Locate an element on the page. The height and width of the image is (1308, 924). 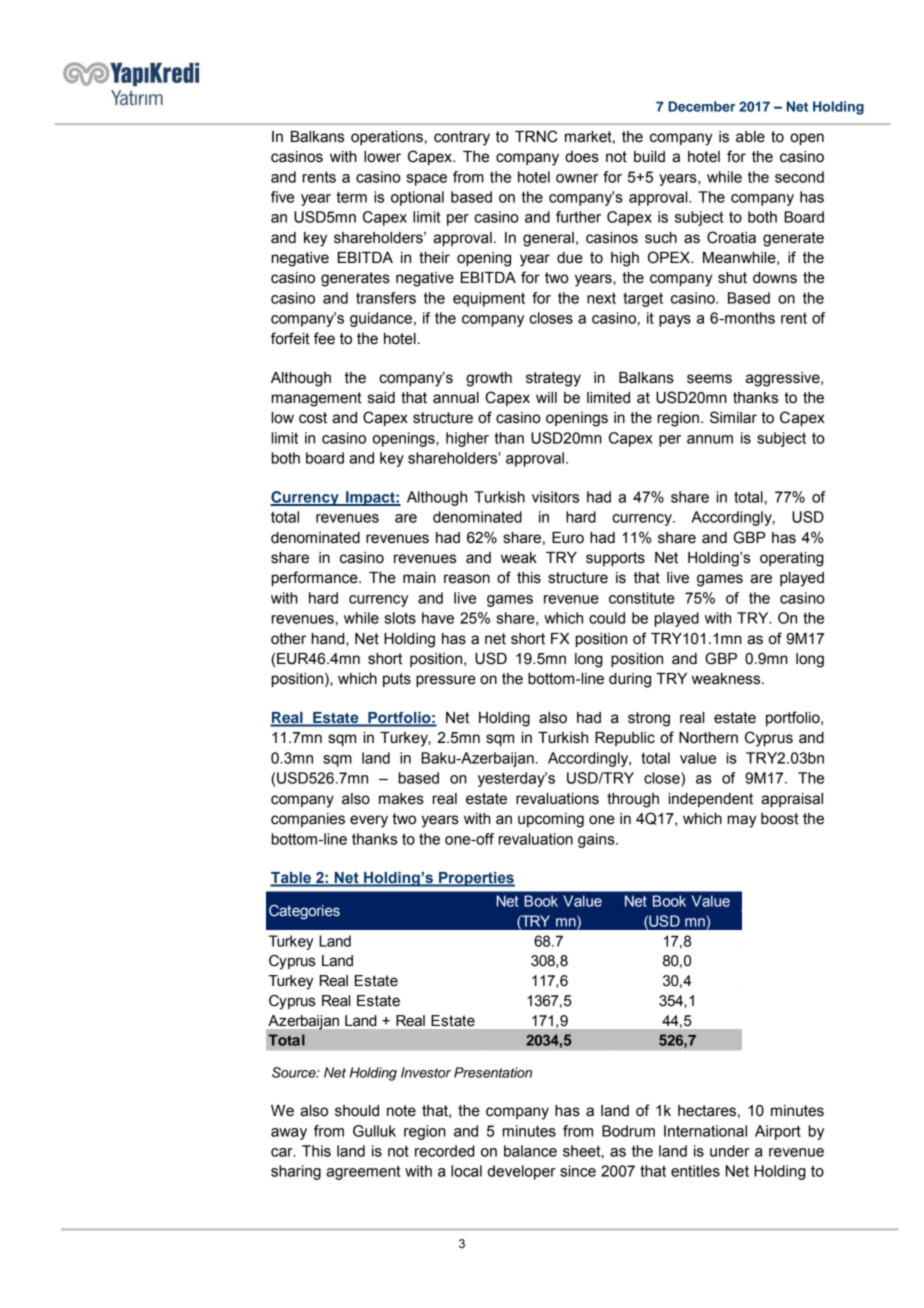
balance is located at coordinates (530, 1151).
